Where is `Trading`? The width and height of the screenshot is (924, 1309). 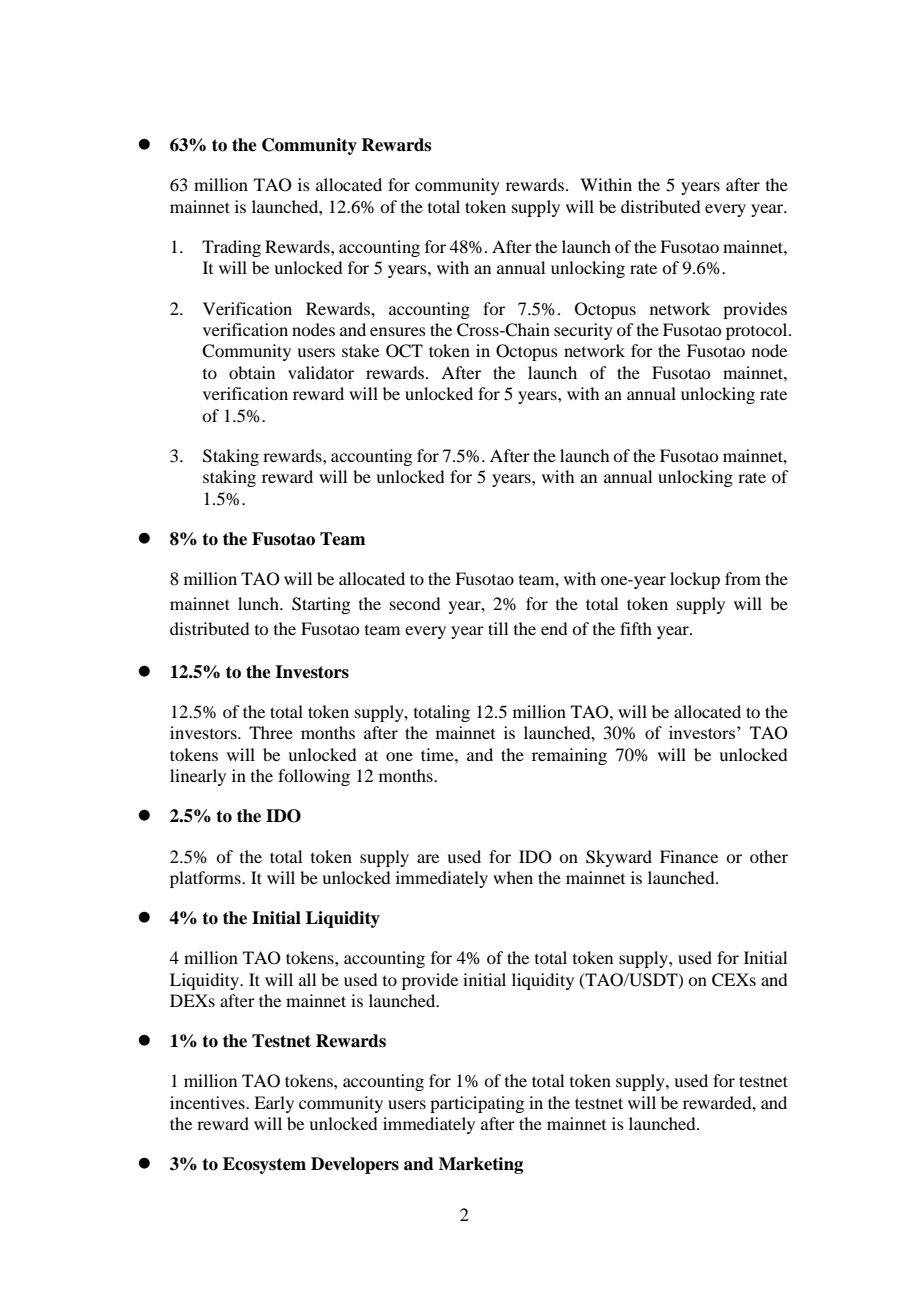
Trading is located at coordinates (231, 248).
